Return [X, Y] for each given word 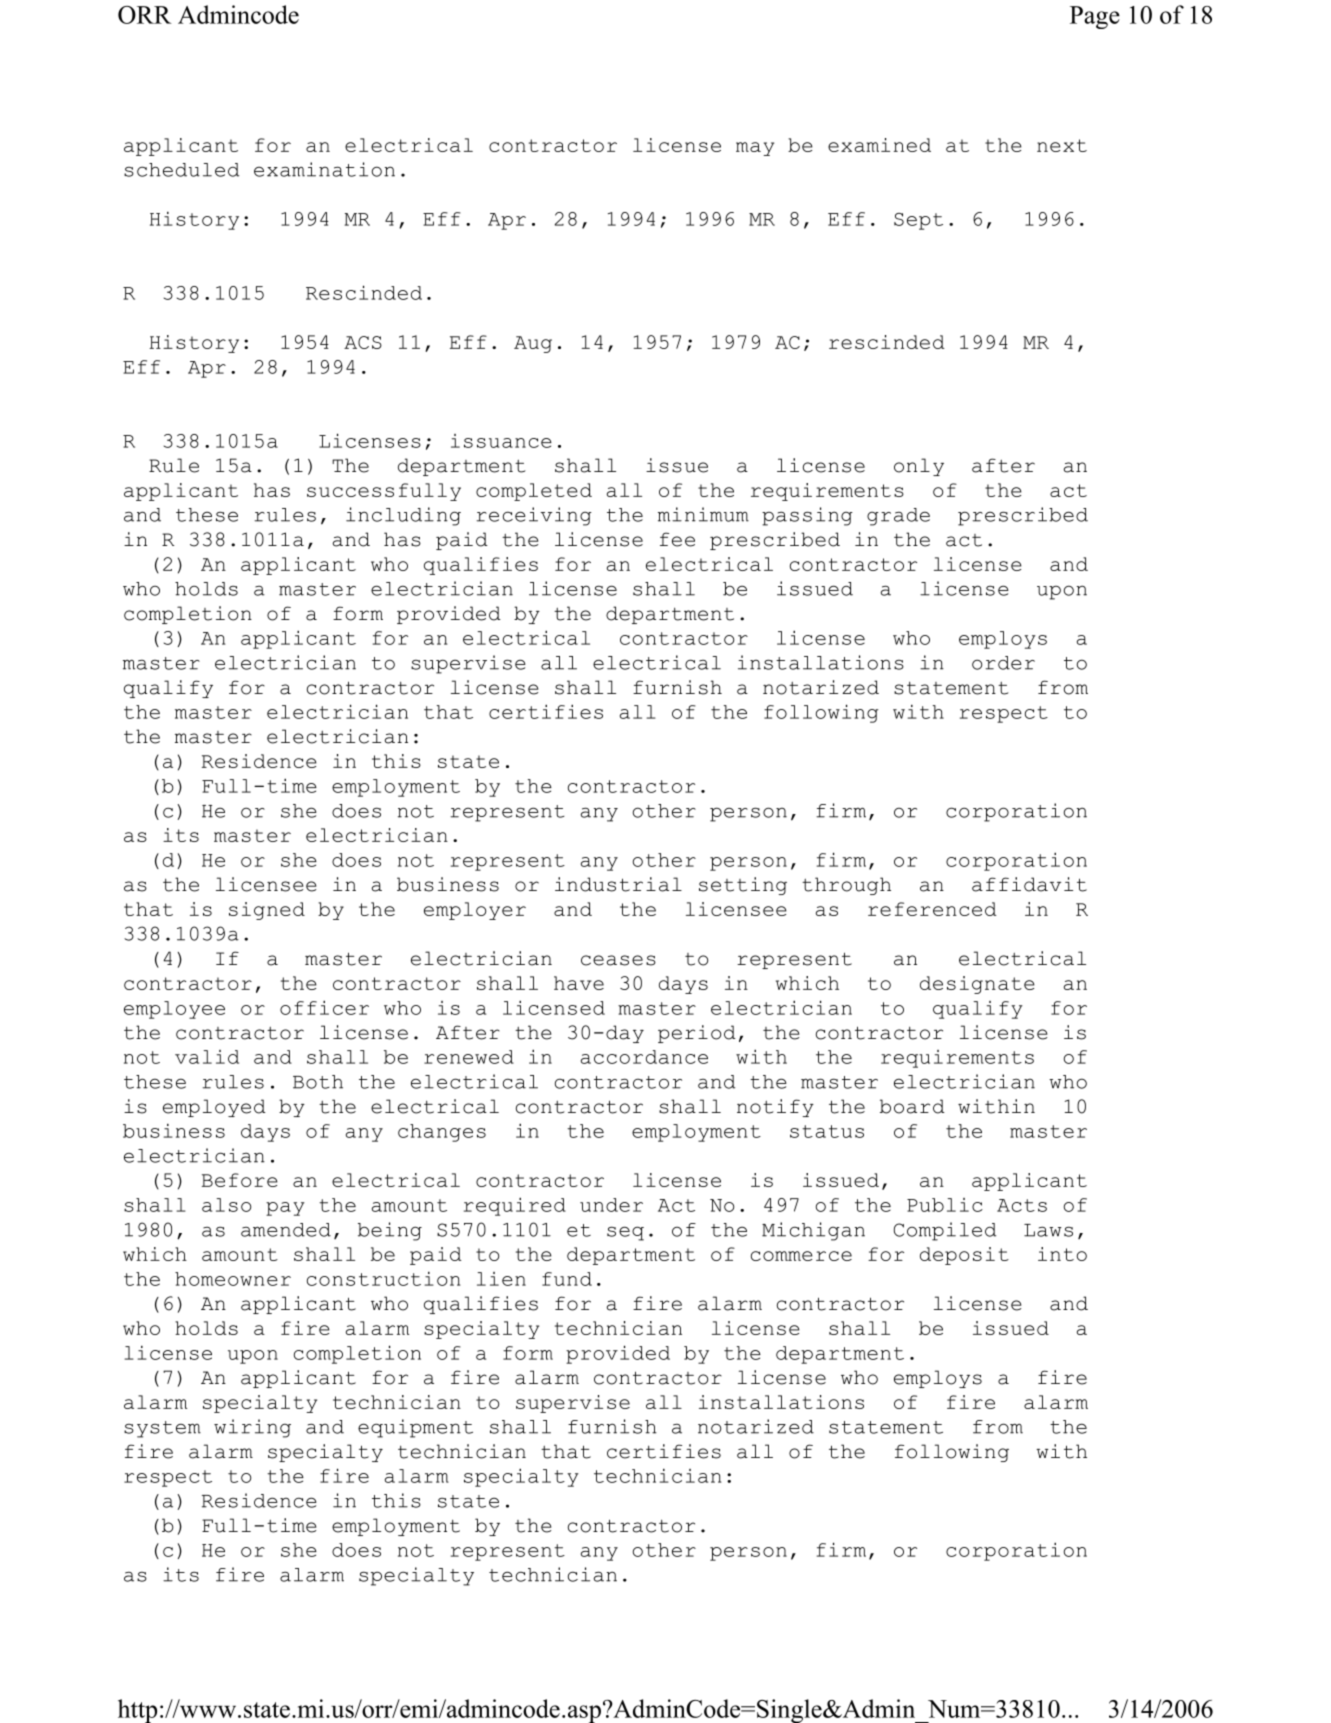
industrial [618, 884]
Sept [918, 221]
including [403, 516]
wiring [252, 1428]
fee [677, 539]
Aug [533, 344]
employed [214, 1108]
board [912, 1106]
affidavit [1029, 884]
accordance [644, 1057]
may [755, 149]
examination [324, 169]
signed [267, 911]
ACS [363, 342]
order [1003, 663]
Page [1095, 17]
